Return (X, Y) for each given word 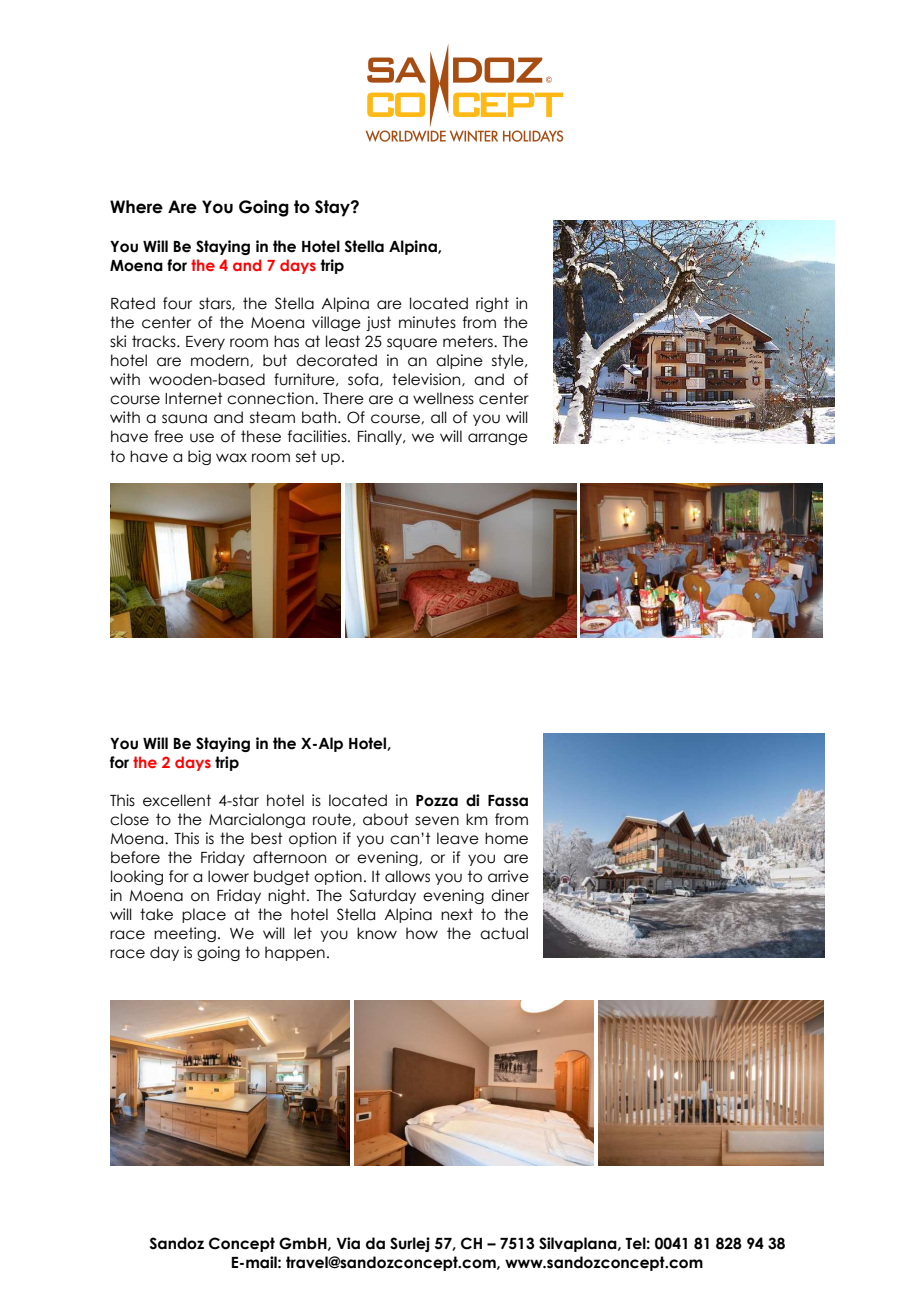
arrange (498, 439)
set (306, 456)
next (457, 914)
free (168, 436)
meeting (185, 934)
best (267, 838)
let (303, 933)
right (492, 304)
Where (136, 207)
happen (295, 953)
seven (437, 821)
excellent (177, 800)
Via (348, 1243)
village (336, 323)
